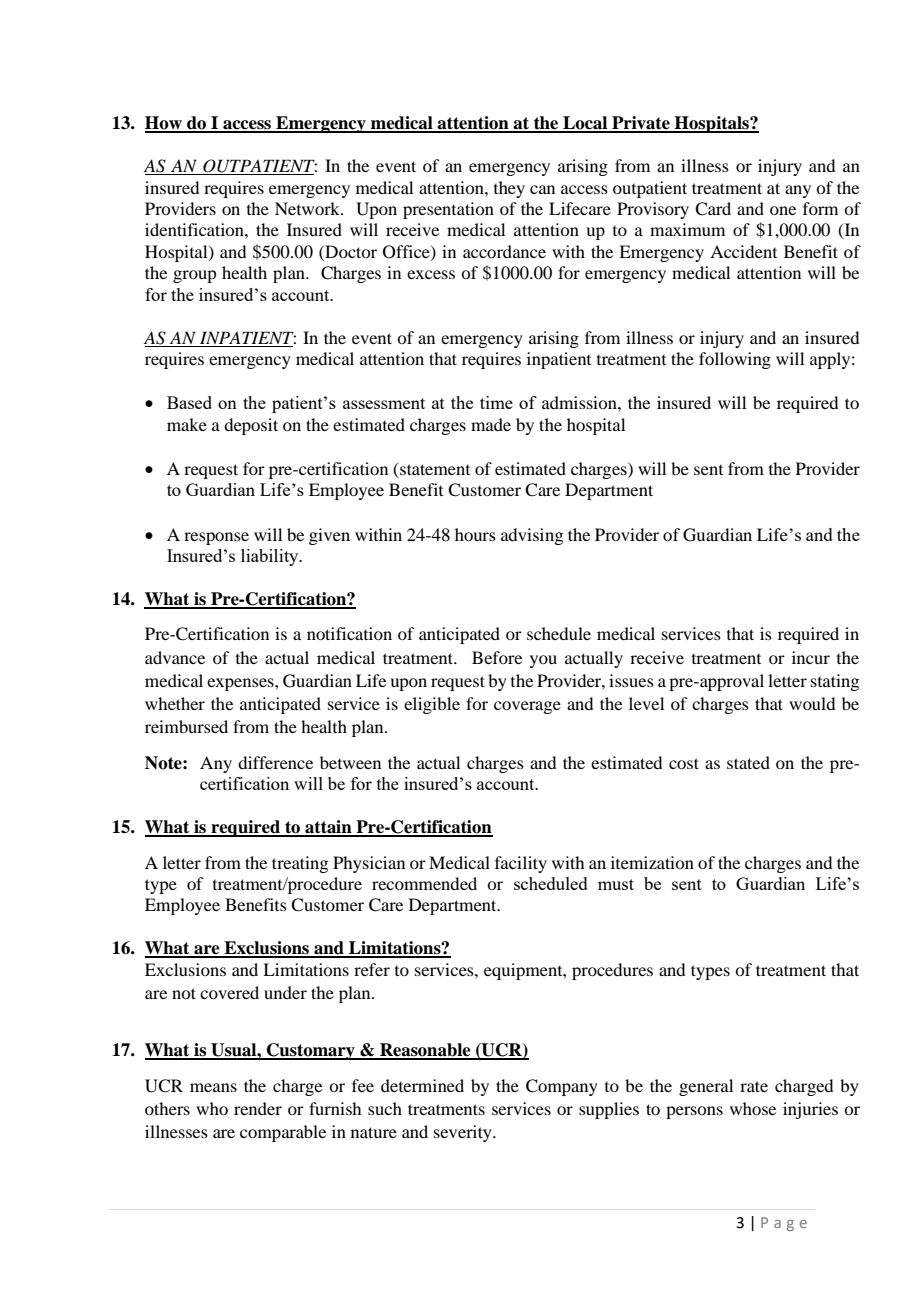 The image size is (924, 1308). What do you see at coordinates (497, 657) in the page?
I see `Before` at bounding box center [497, 657].
